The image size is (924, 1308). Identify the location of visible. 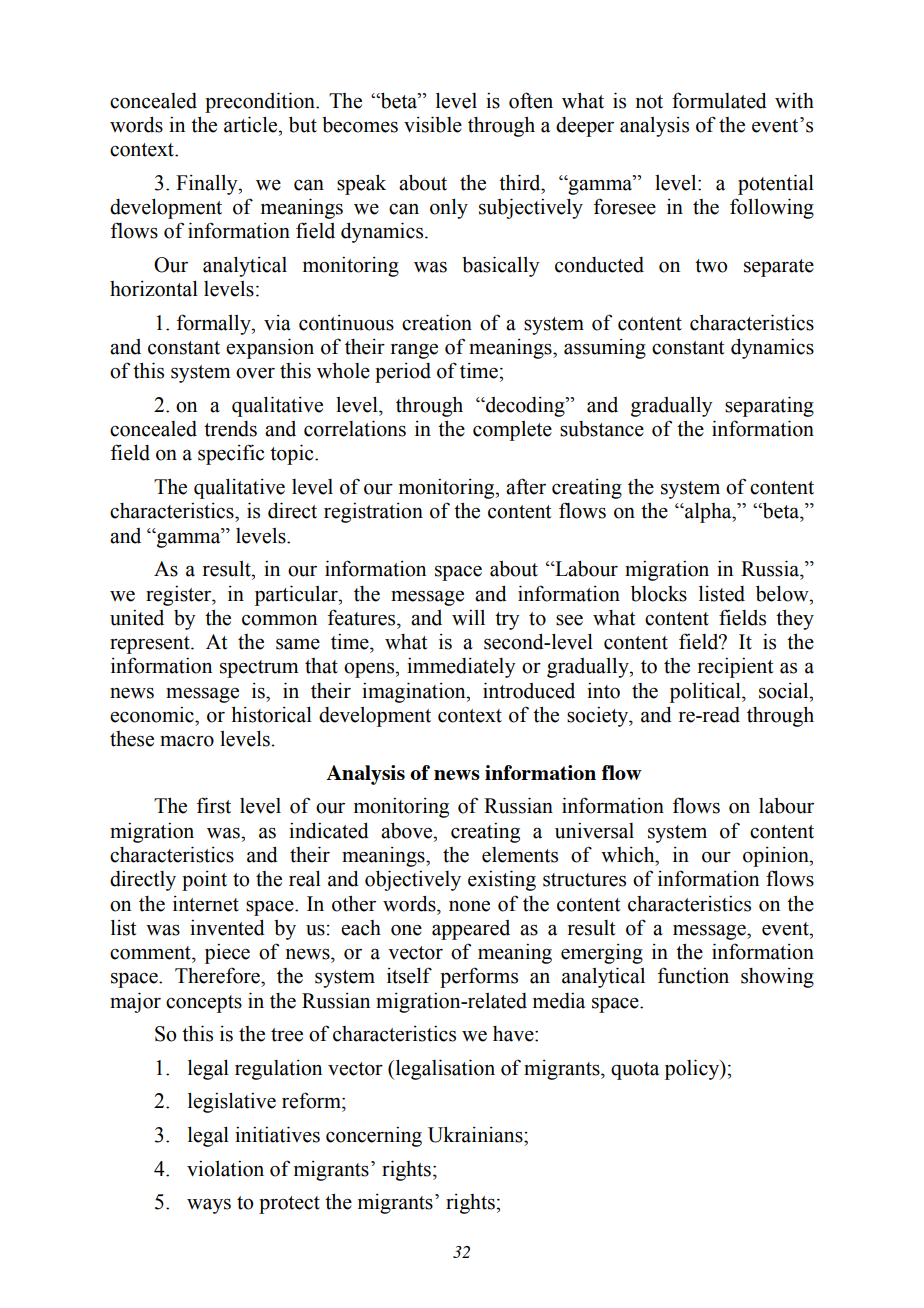
(433, 124).
